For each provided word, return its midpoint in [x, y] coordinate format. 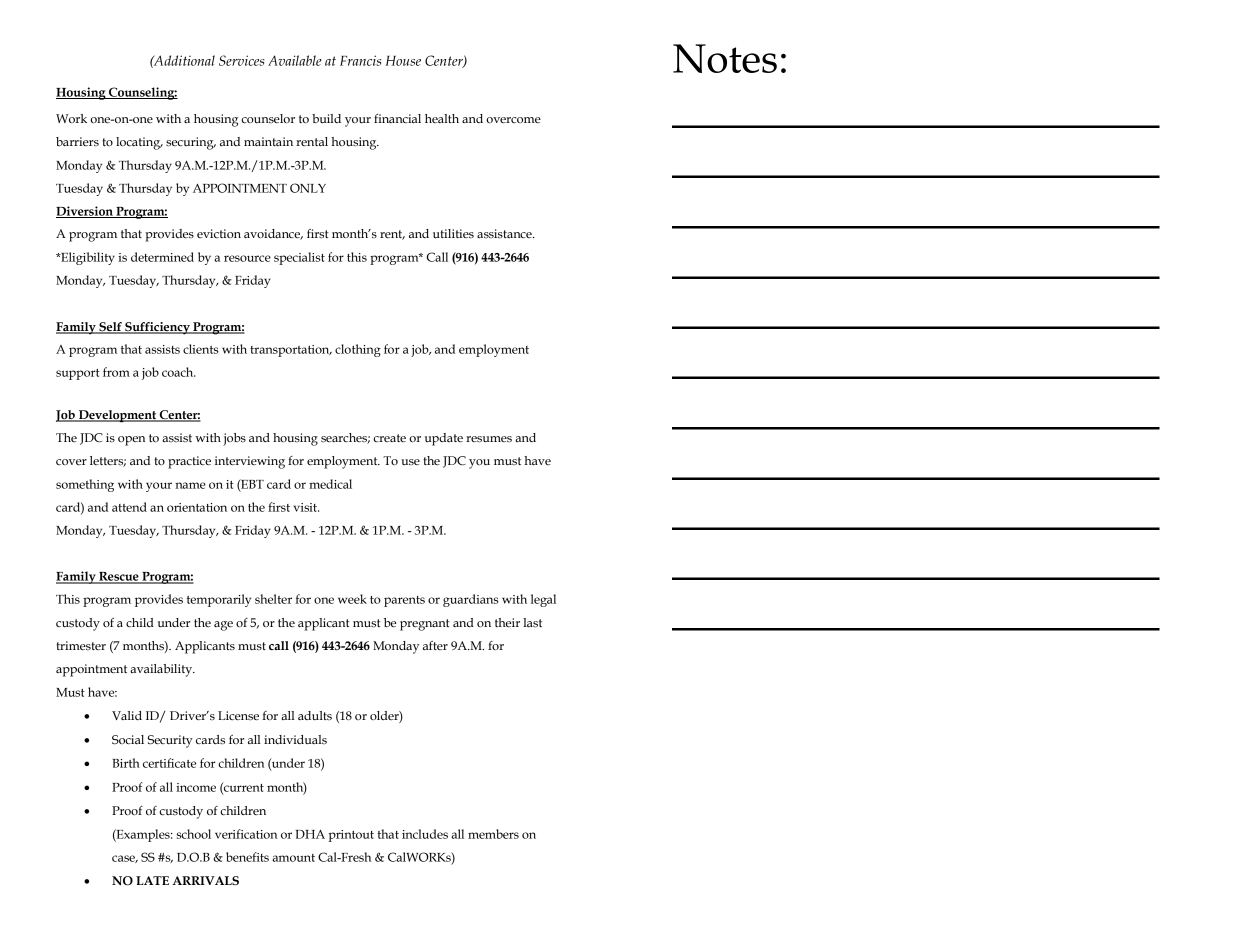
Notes [725, 58]
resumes [489, 439]
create [389, 438]
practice [189, 462]
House [403, 61]
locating [139, 143]
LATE [152, 880]
